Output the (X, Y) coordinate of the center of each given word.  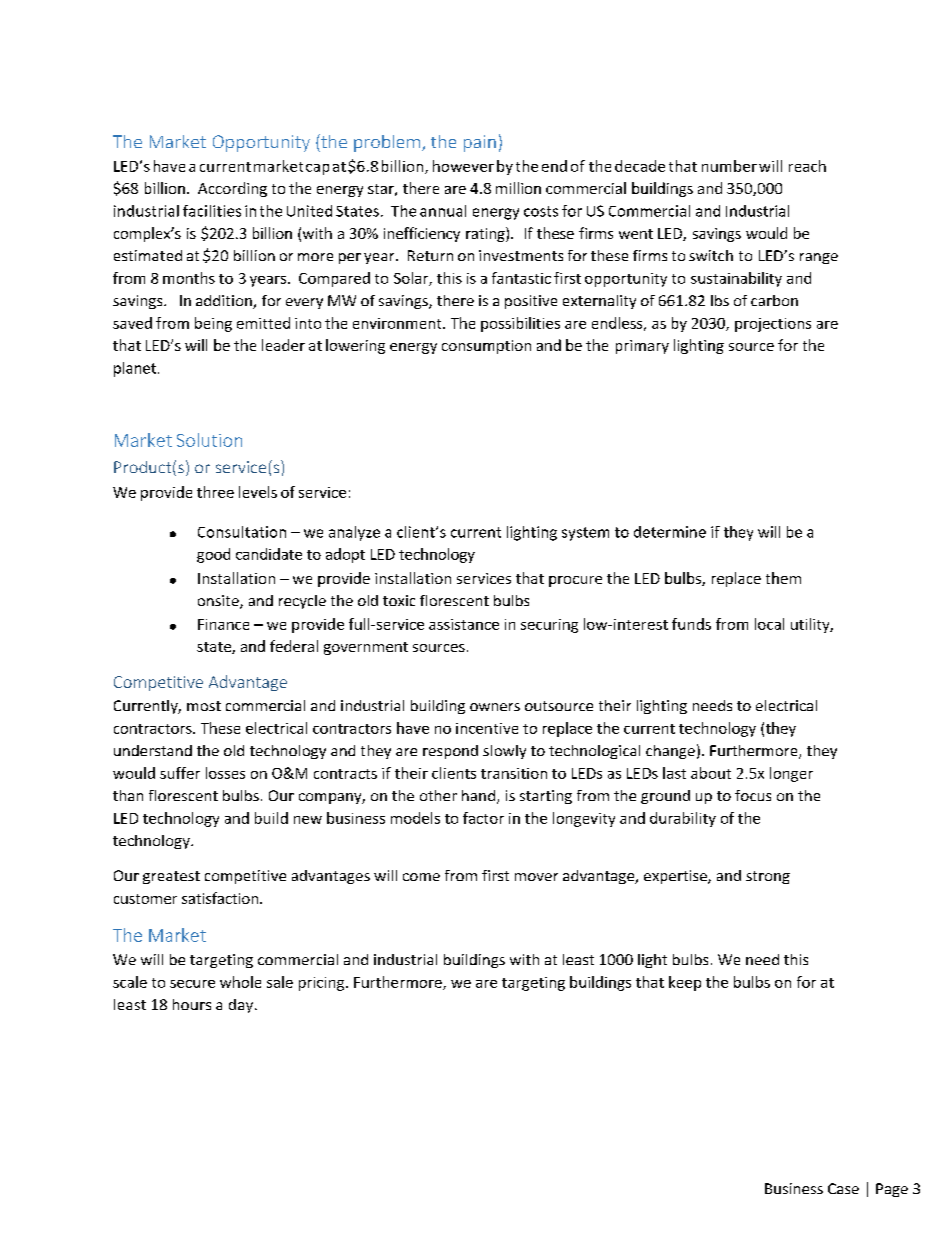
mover (536, 877)
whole (240, 982)
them (783, 578)
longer (791, 774)
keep (685, 983)
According (232, 189)
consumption (486, 347)
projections (773, 325)
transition (514, 773)
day (241, 1006)
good (213, 555)
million (518, 188)
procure (575, 581)
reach (807, 166)
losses (225, 773)
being (213, 324)
